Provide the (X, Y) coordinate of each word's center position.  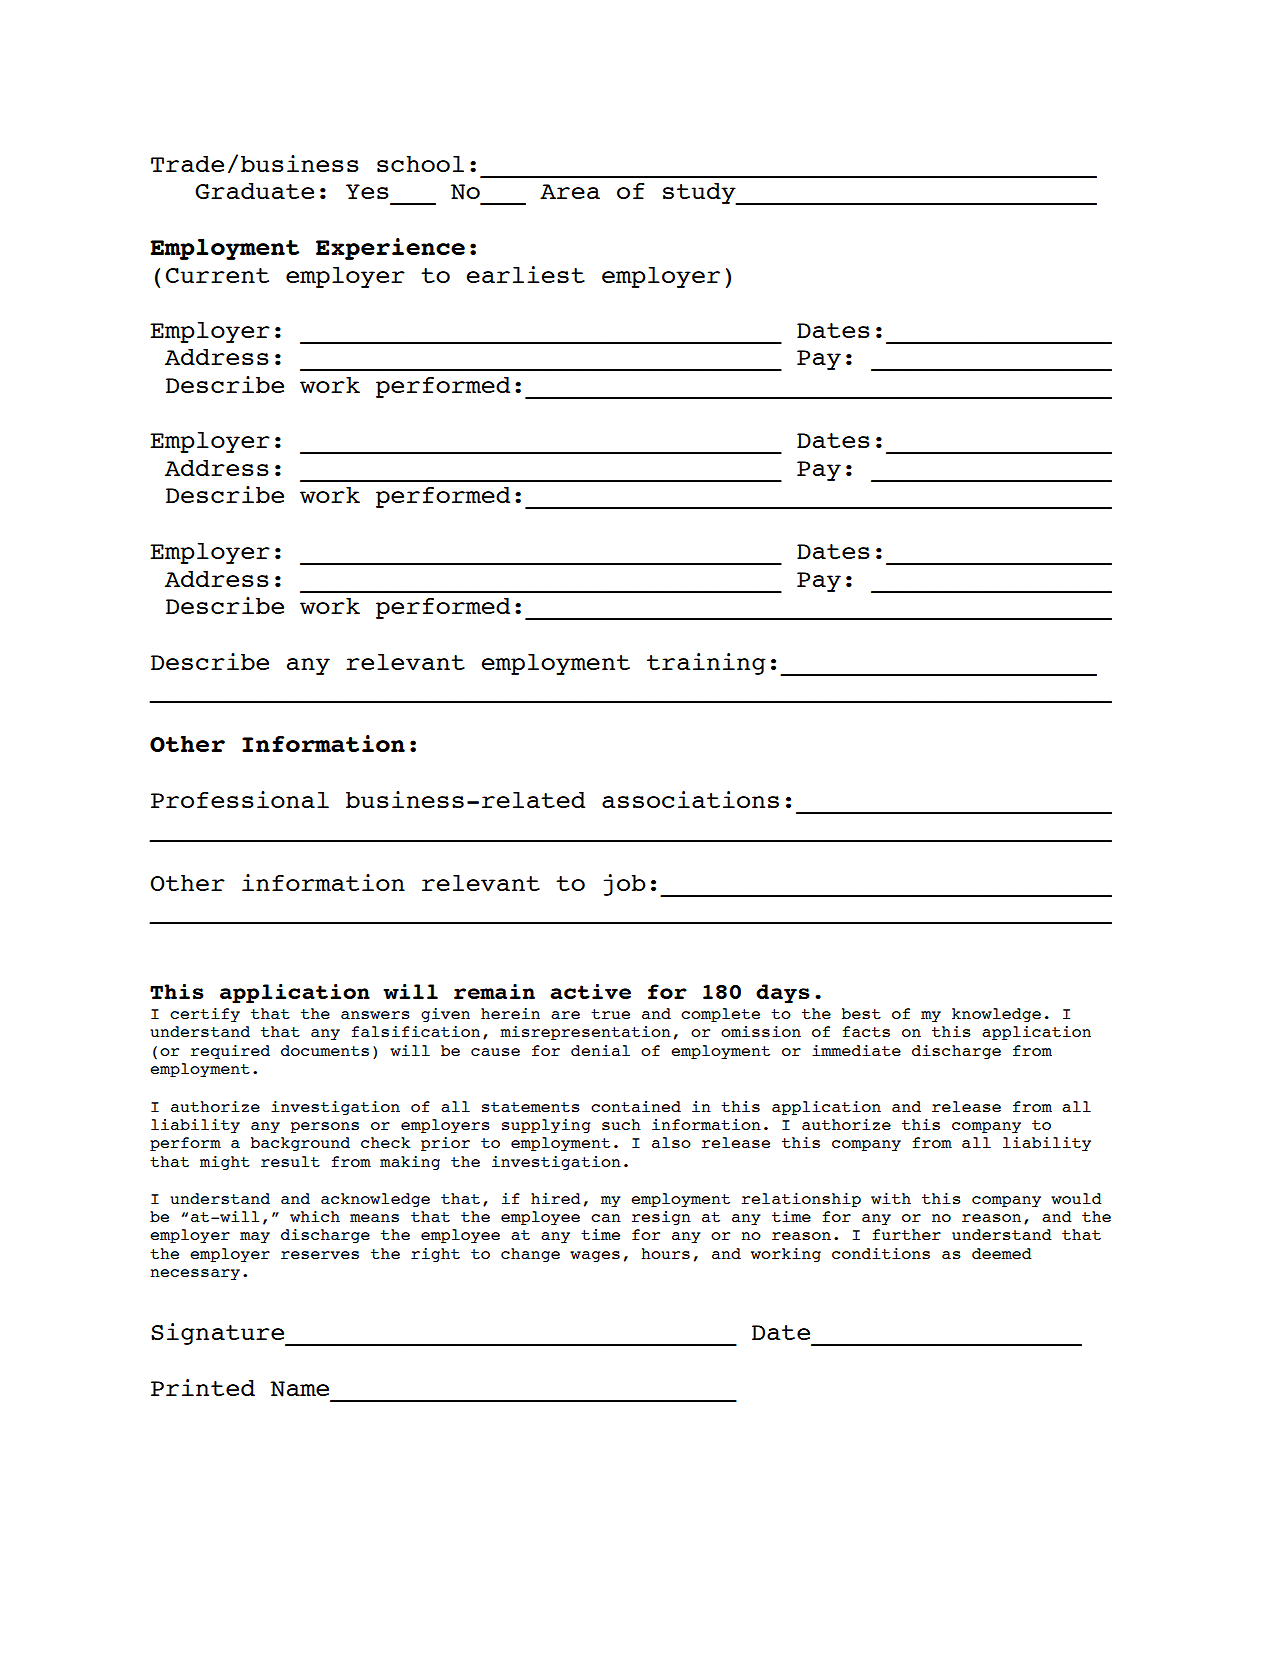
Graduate (254, 191)
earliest (526, 274)
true (610, 1014)
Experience (390, 249)
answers (375, 1015)
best (861, 1013)
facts (866, 1031)
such (621, 1124)
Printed (203, 1387)
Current (217, 275)
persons (325, 1127)
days (783, 994)
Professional (240, 799)
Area (570, 191)
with (891, 1198)
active (590, 991)
